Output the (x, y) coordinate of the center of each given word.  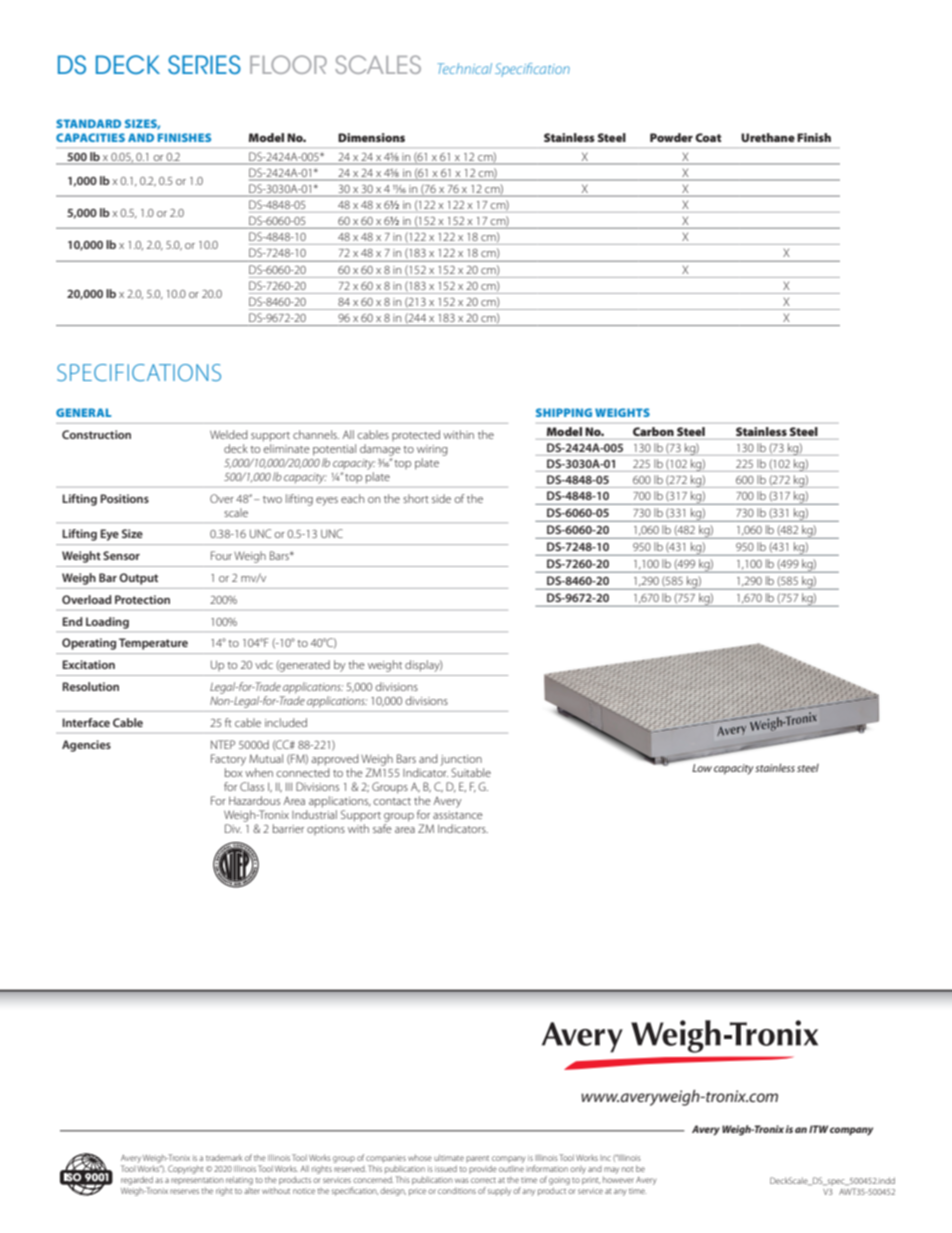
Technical (465, 68)
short (416, 498)
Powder (671, 137)
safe (382, 827)
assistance (458, 815)
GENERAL (83, 412)
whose (420, 1157)
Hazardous (254, 800)
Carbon (653, 431)
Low (702, 768)
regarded (137, 1180)
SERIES (204, 64)
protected (416, 435)
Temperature (153, 644)
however (618, 1179)
